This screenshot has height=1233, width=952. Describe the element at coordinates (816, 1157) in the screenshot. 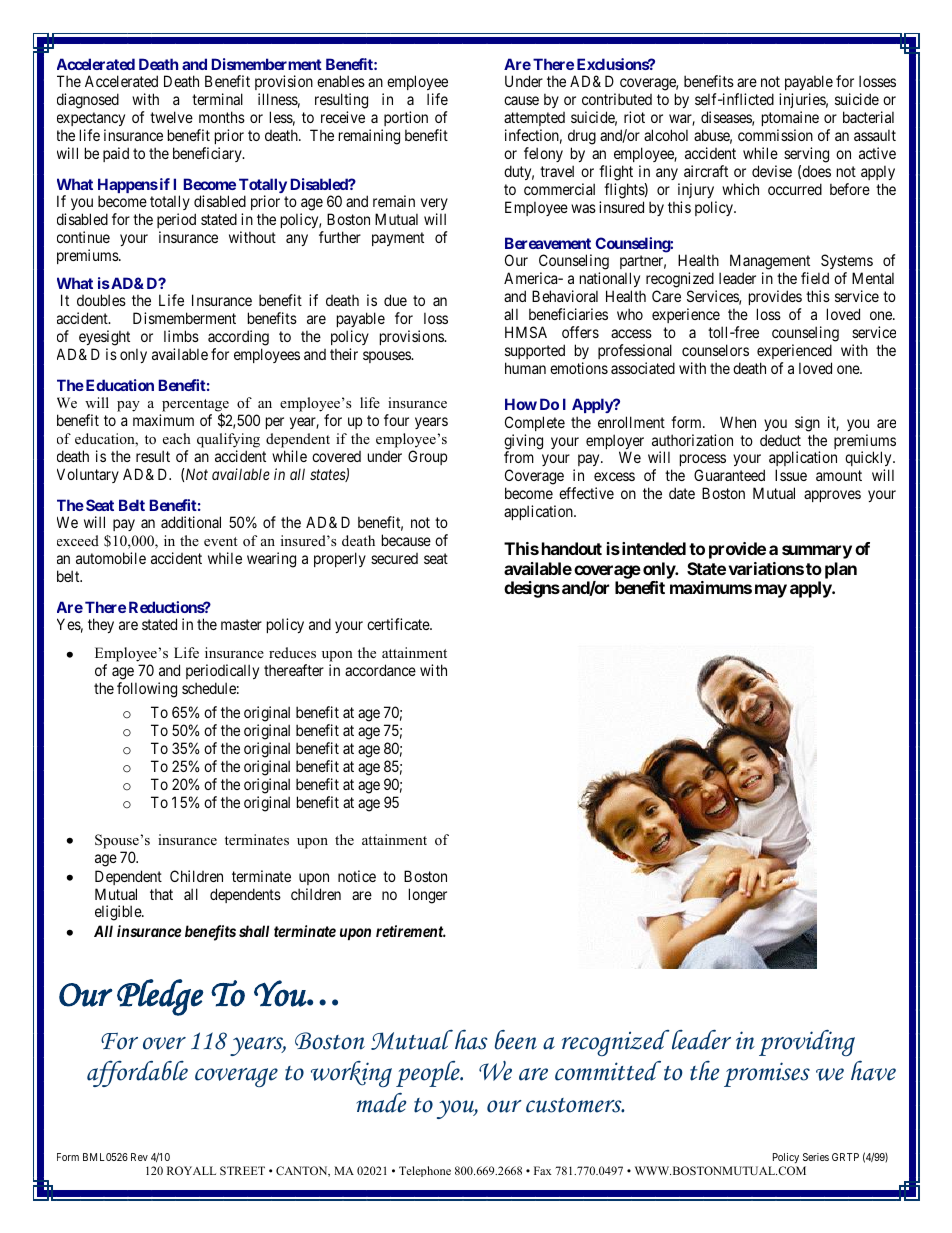

I see `Series` at that location.
